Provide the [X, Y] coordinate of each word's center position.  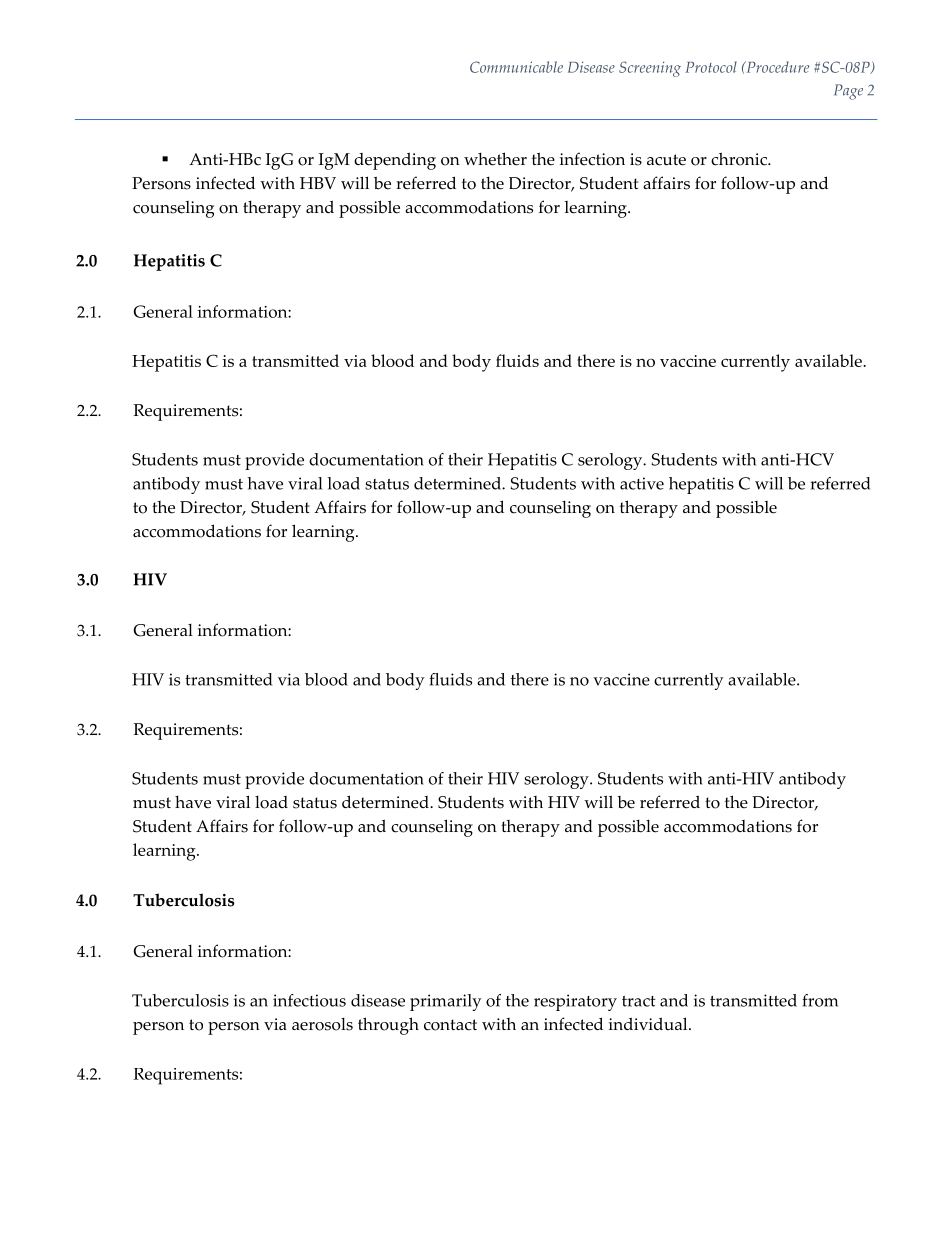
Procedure [776, 67]
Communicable [516, 67]
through [388, 1026]
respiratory [575, 1002]
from [820, 1000]
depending [395, 161]
